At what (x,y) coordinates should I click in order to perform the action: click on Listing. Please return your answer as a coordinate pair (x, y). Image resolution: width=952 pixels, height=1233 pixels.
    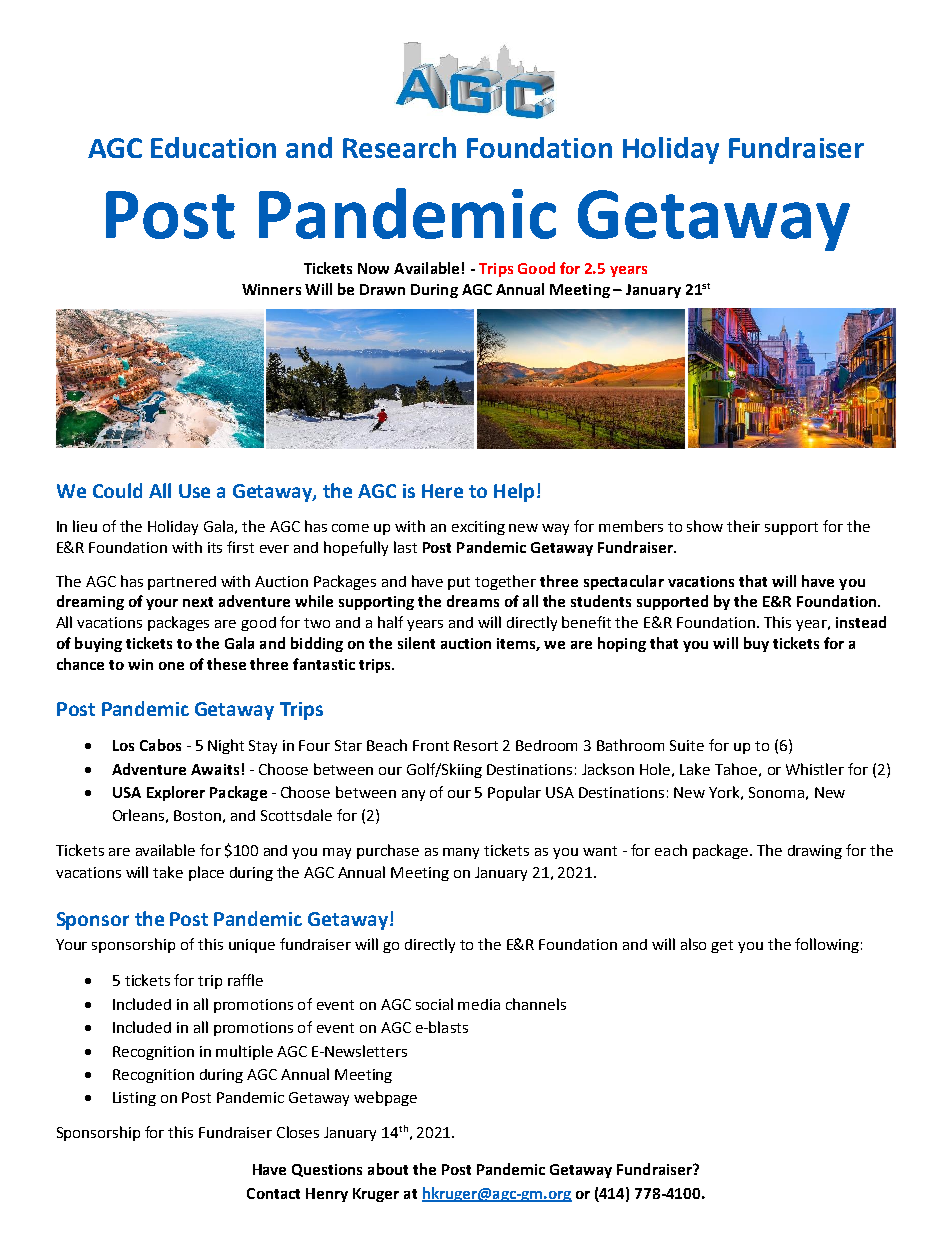
    Looking at the image, I should click on (134, 1099).
